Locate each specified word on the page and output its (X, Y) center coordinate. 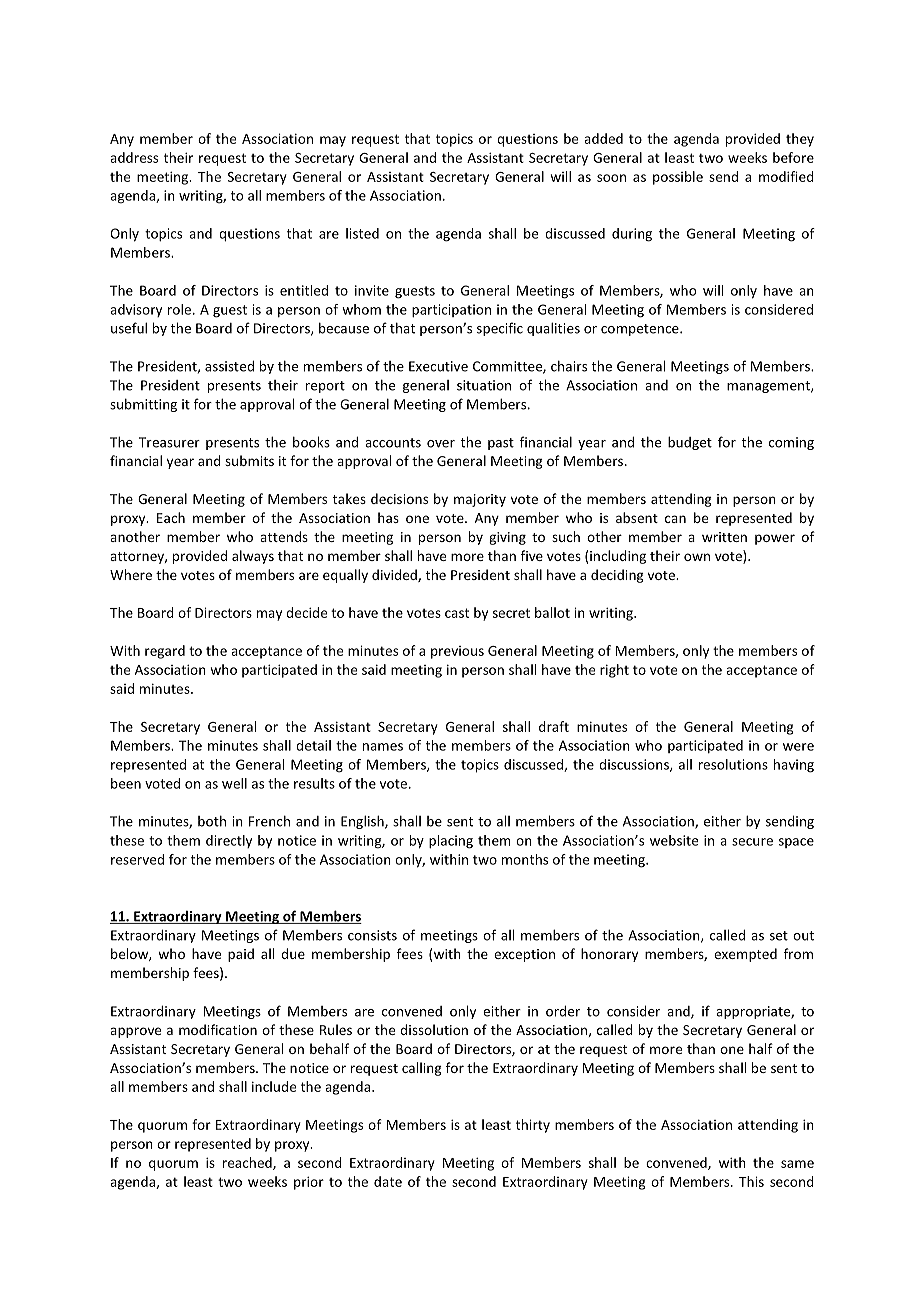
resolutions (733, 764)
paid (241, 955)
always (253, 557)
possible (678, 178)
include (274, 1086)
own (697, 557)
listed (362, 233)
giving (507, 538)
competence (641, 330)
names (383, 747)
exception (524, 955)
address (134, 157)
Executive (438, 366)
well (234, 783)
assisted (229, 366)
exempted (745, 955)
